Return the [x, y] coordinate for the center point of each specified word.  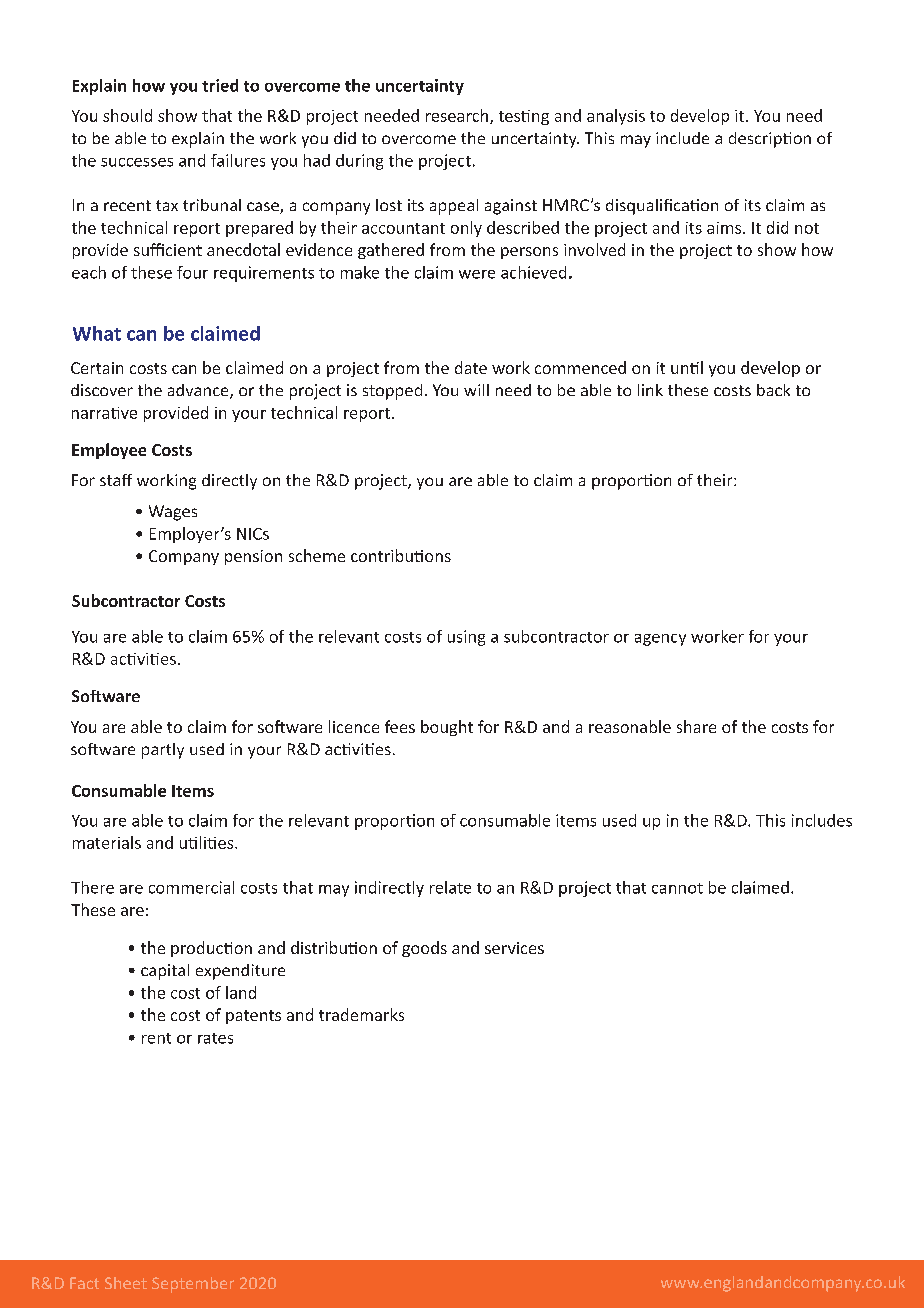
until [687, 367]
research [458, 116]
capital [165, 972]
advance [199, 391]
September [193, 1285]
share [696, 726]
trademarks [361, 1014]
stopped [392, 392]
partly [163, 751]
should [127, 115]
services [514, 948]
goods [424, 949]
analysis [616, 117]
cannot [677, 888]
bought [447, 728]
